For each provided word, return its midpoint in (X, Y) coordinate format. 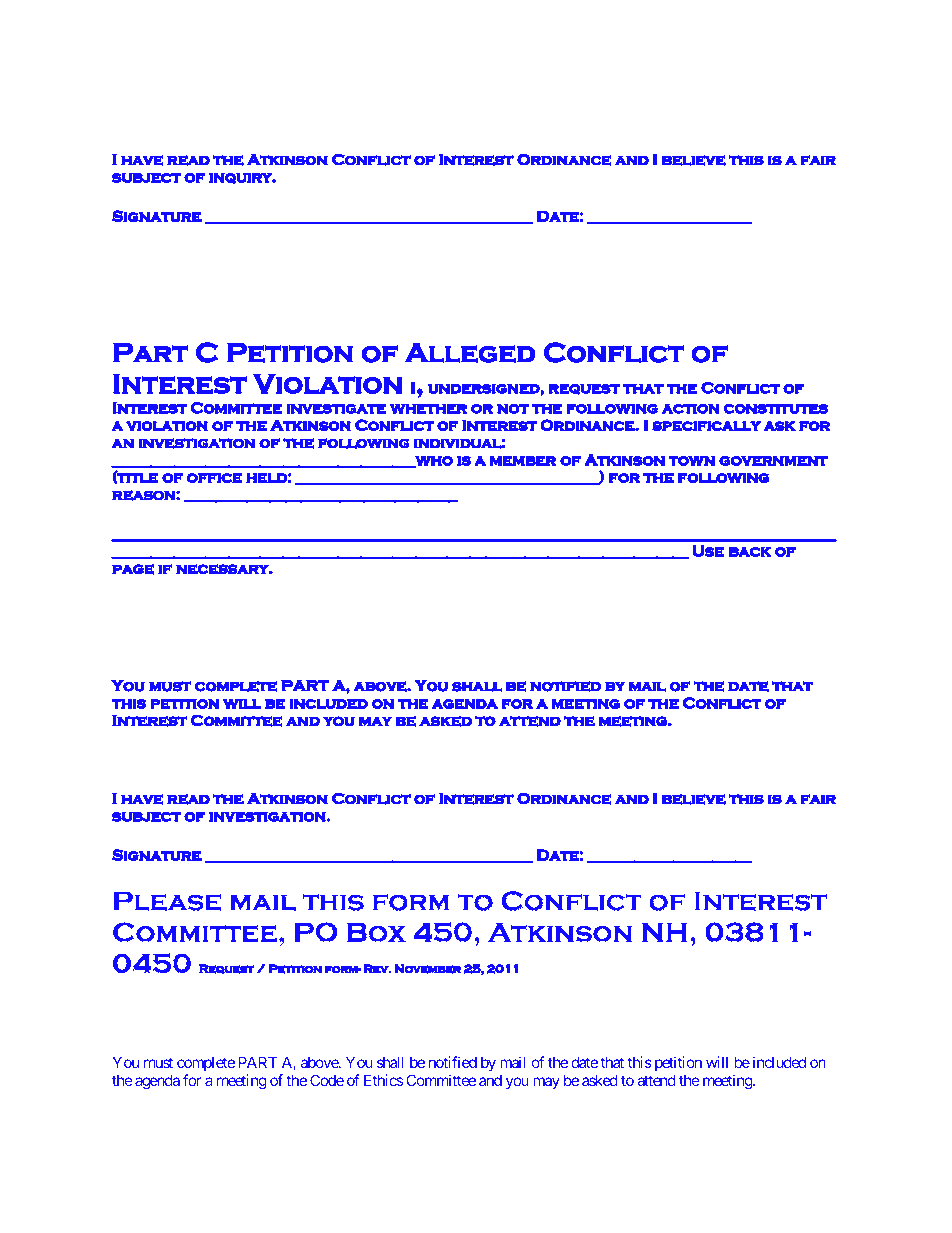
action (691, 408)
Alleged (470, 352)
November (428, 969)
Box (376, 932)
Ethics (383, 1080)
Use (708, 551)
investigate (336, 408)
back (750, 552)
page (133, 569)
